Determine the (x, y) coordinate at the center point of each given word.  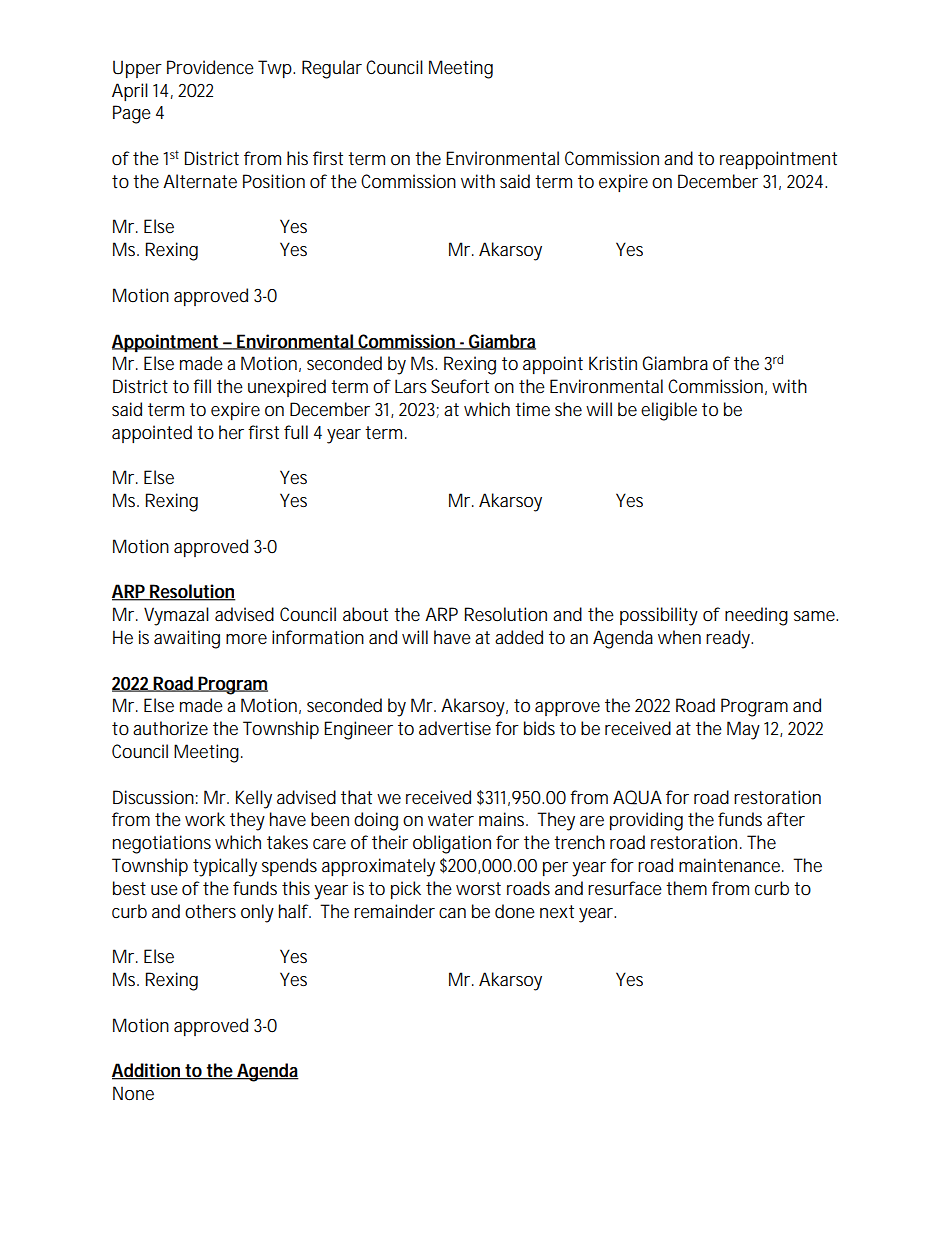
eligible (669, 411)
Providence (210, 67)
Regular (332, 69)
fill (202, 386)
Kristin (613, 363)
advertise (455, 728)
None (133, 1093)
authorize (170, 728)
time (532, 409)
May (743, 730)
